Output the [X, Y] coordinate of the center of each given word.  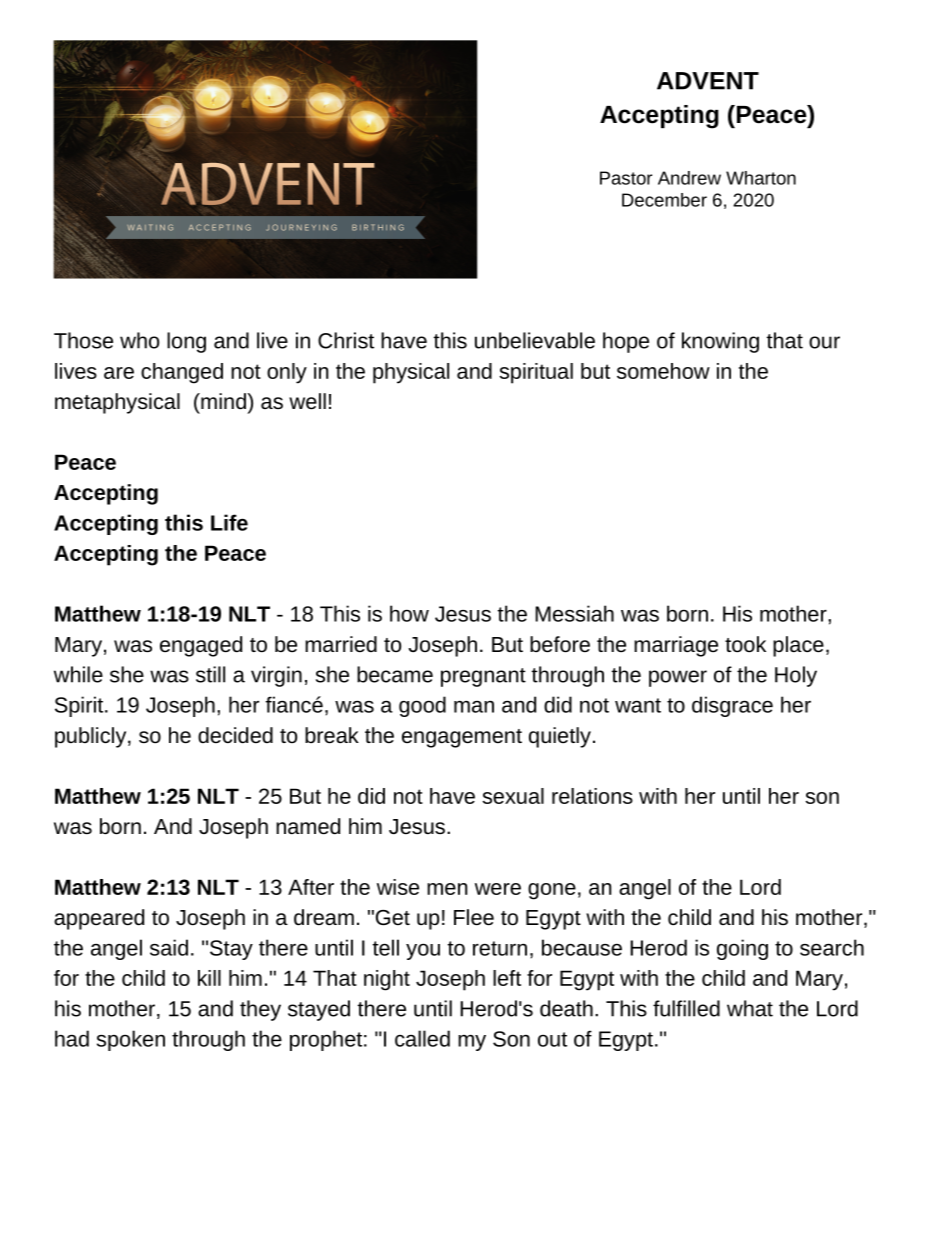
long [186, 342]
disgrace [732, 706]
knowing [720, 342]
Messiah [574, 613]
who [139, 340]
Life [229, 522]
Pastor [626, 178]
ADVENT [708, 81]
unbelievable [535, 340]
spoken [131, 1040]
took [745, 644]
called [422, 1038]
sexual [513, 796]
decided [235, 735]
